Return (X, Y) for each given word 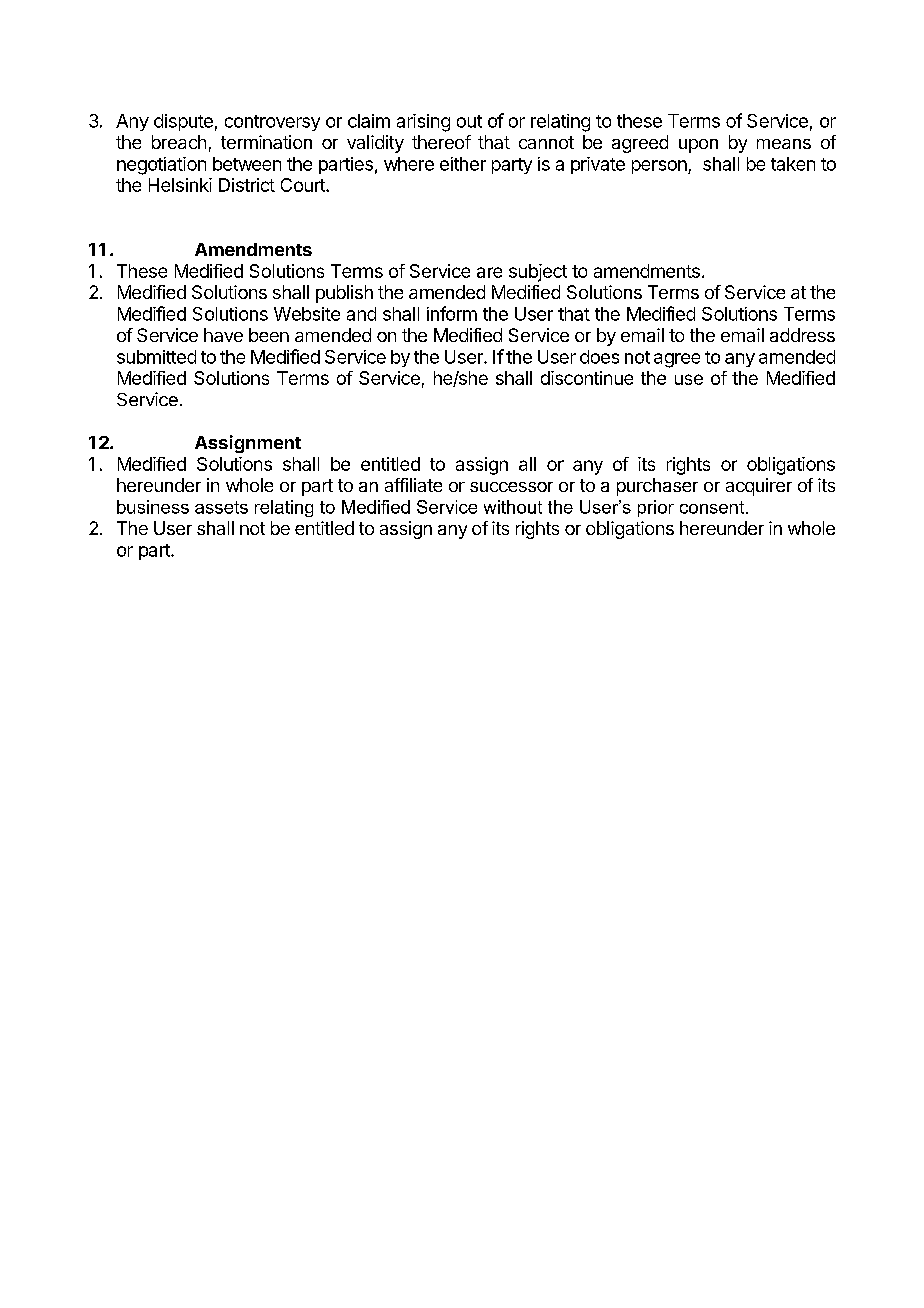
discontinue (587, 378)
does (599, 357)
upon (698, 146)
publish (344, 294)
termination (266, 142)
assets (221, 507)
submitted (156, 357)
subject (538, 273)
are (489, 272)
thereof (441, 142)
